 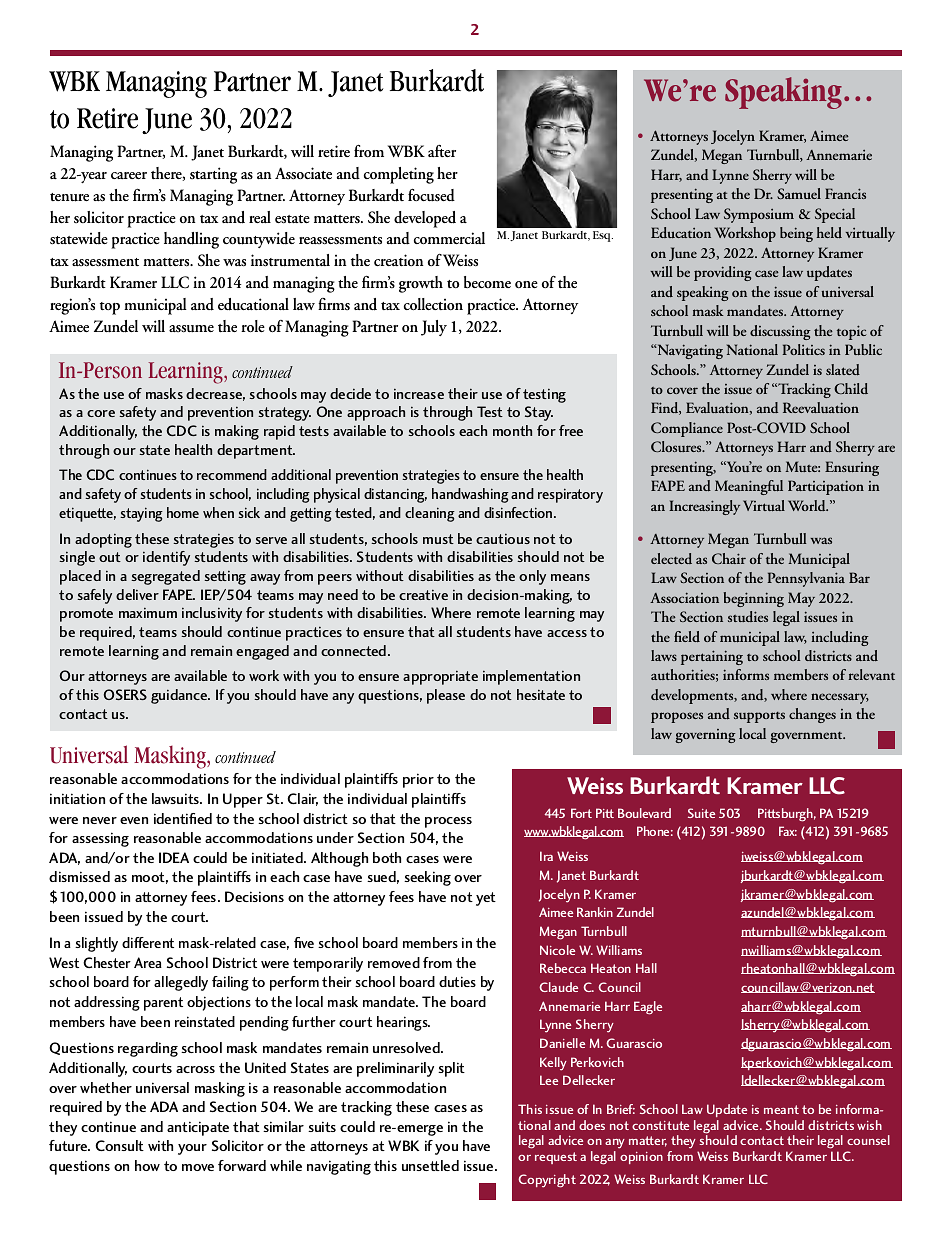 I want to click on how, so click(x=147, y=1165).
